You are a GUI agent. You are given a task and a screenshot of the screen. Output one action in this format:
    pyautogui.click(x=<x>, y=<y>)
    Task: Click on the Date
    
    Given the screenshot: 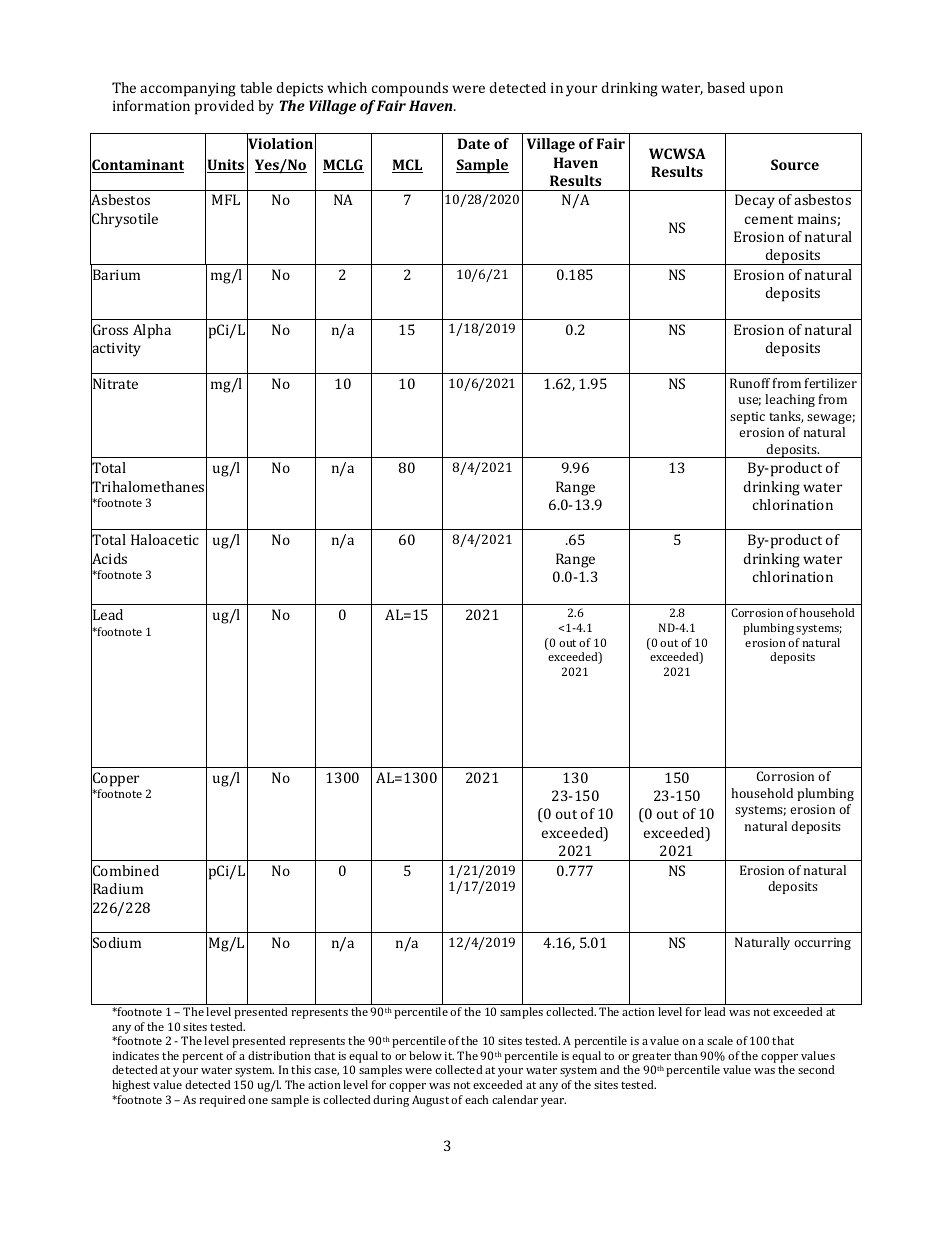 What is the action you would take?
    pyautogui.click(x=474, y=143)
